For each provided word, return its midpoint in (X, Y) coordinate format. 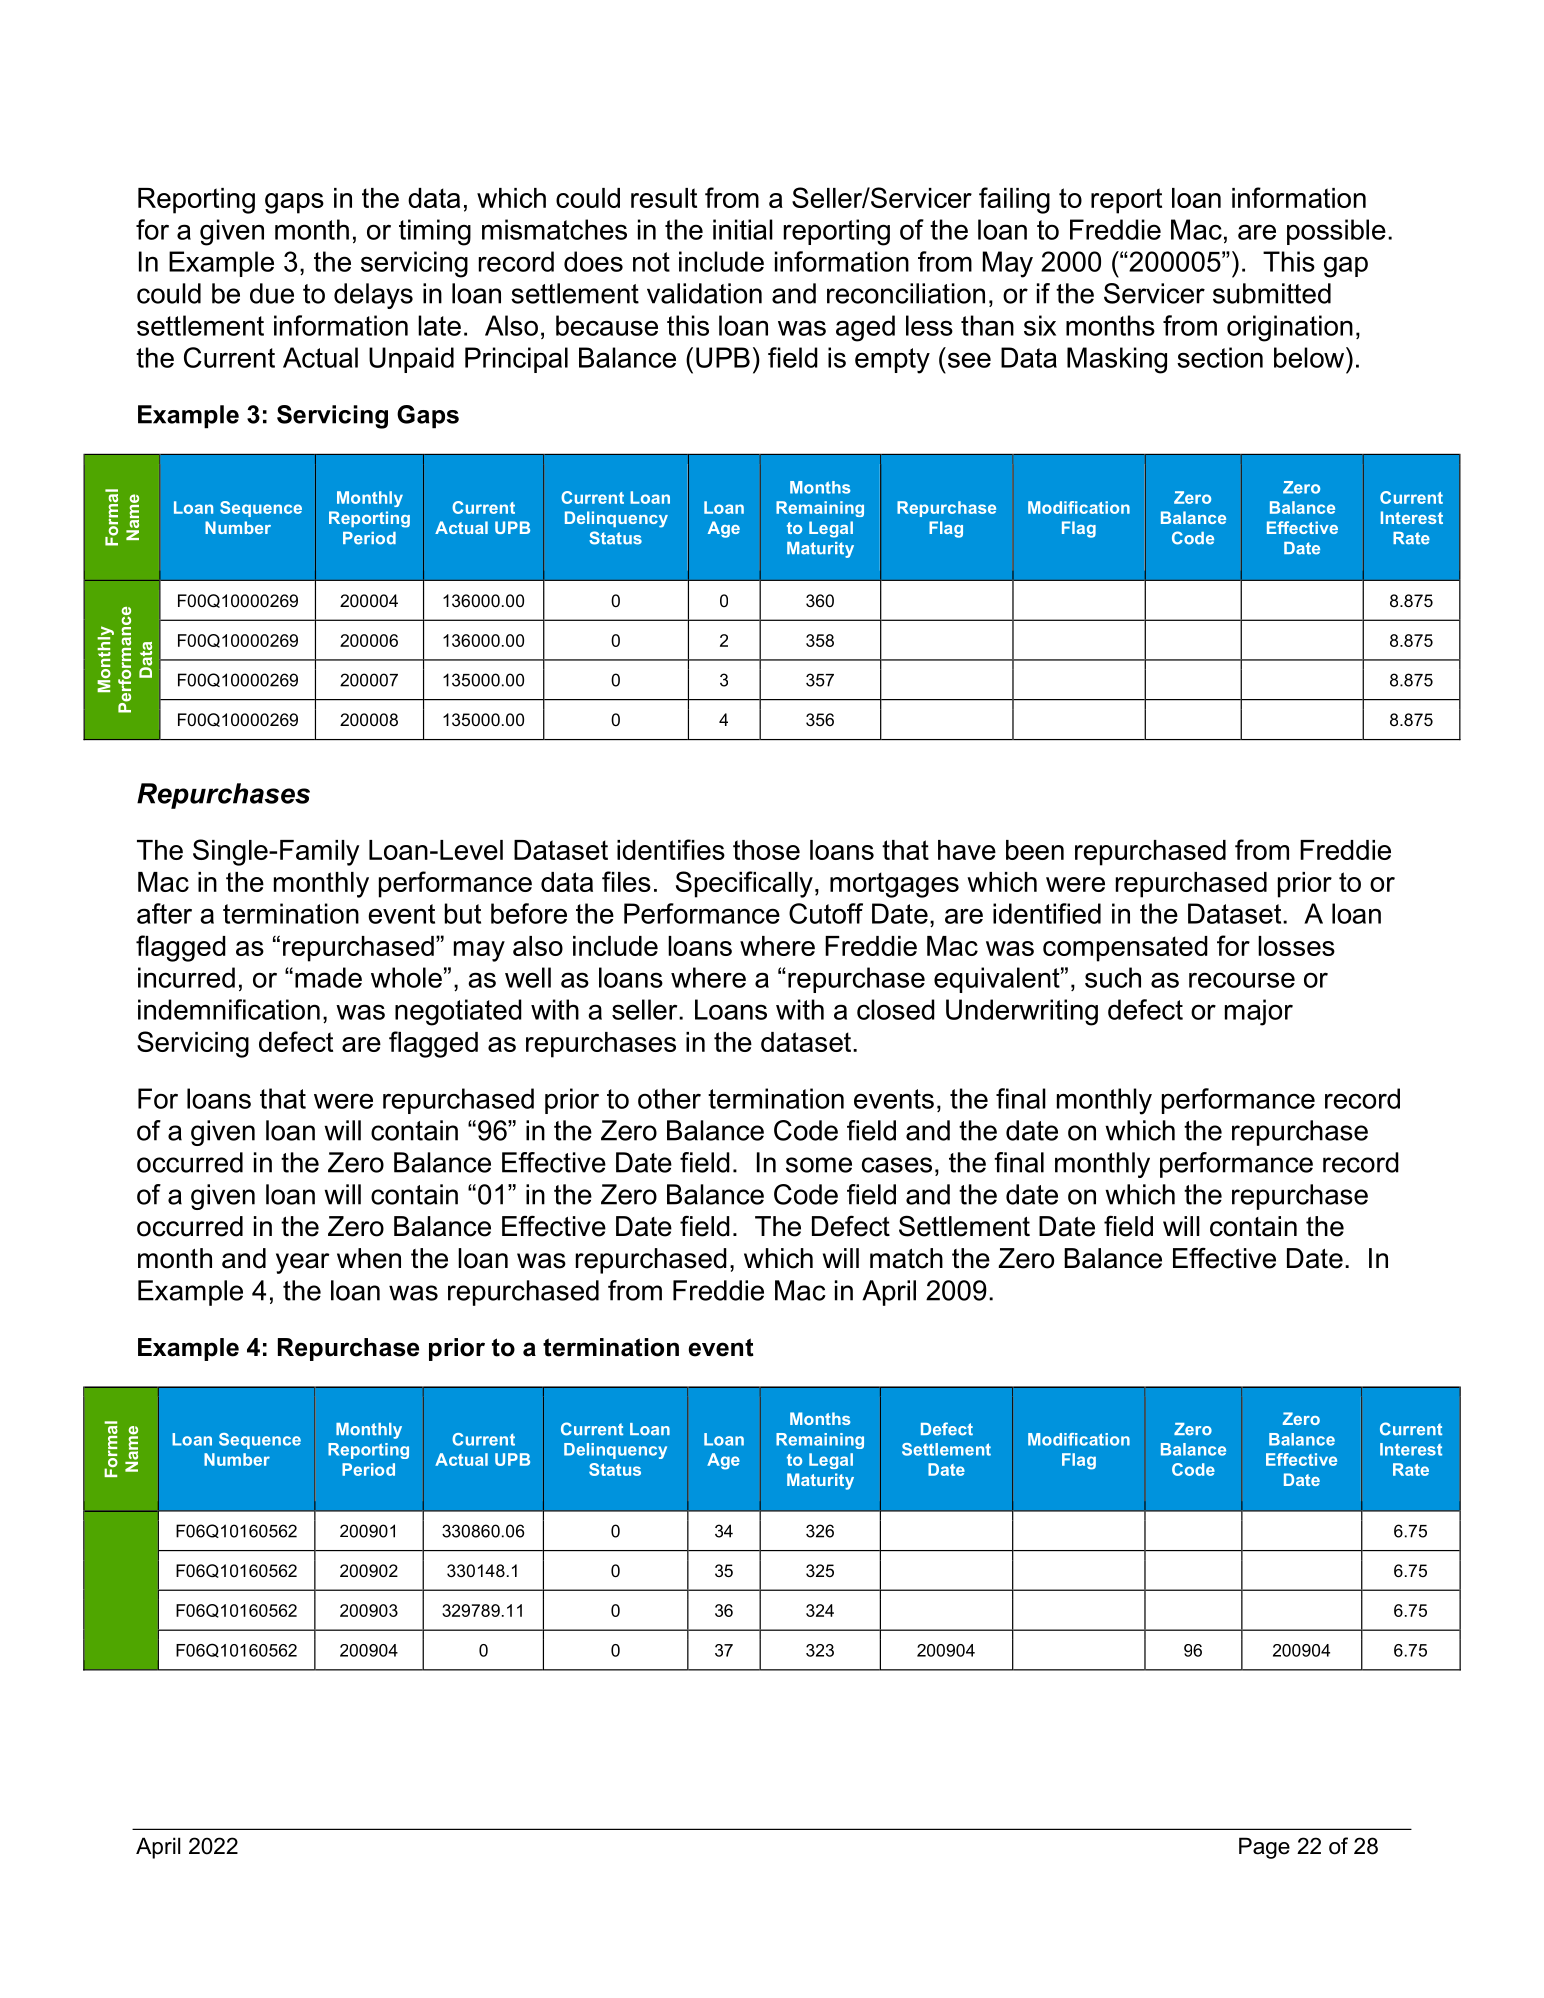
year (303, 1263)
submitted (1272, 293)
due (272, 293)
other (669, 1098)
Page (1264, 1848)
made (328, 977)
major (1259, 1012)
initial (743, 229)
